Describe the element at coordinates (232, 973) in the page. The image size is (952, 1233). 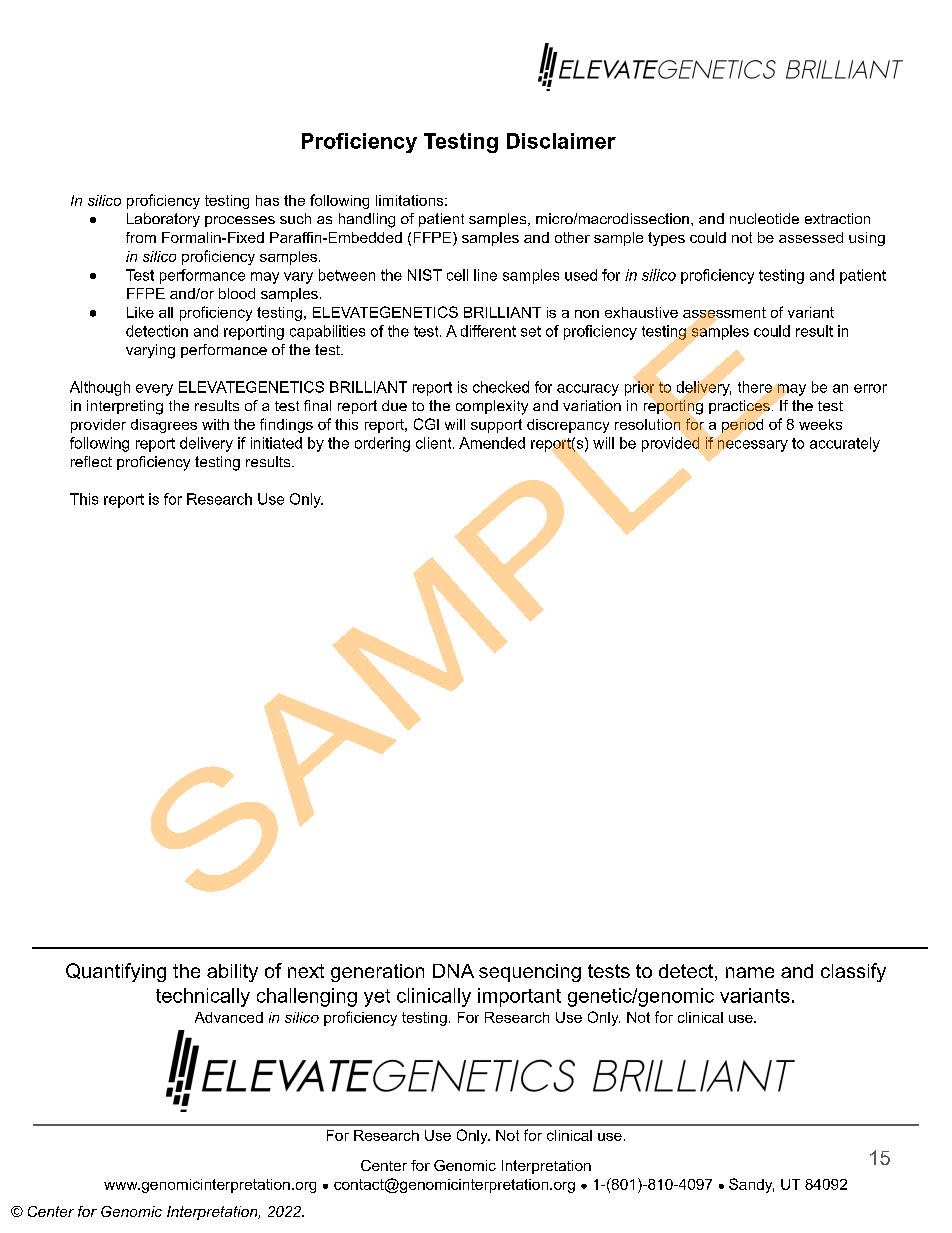
I see `ability` at that location.
